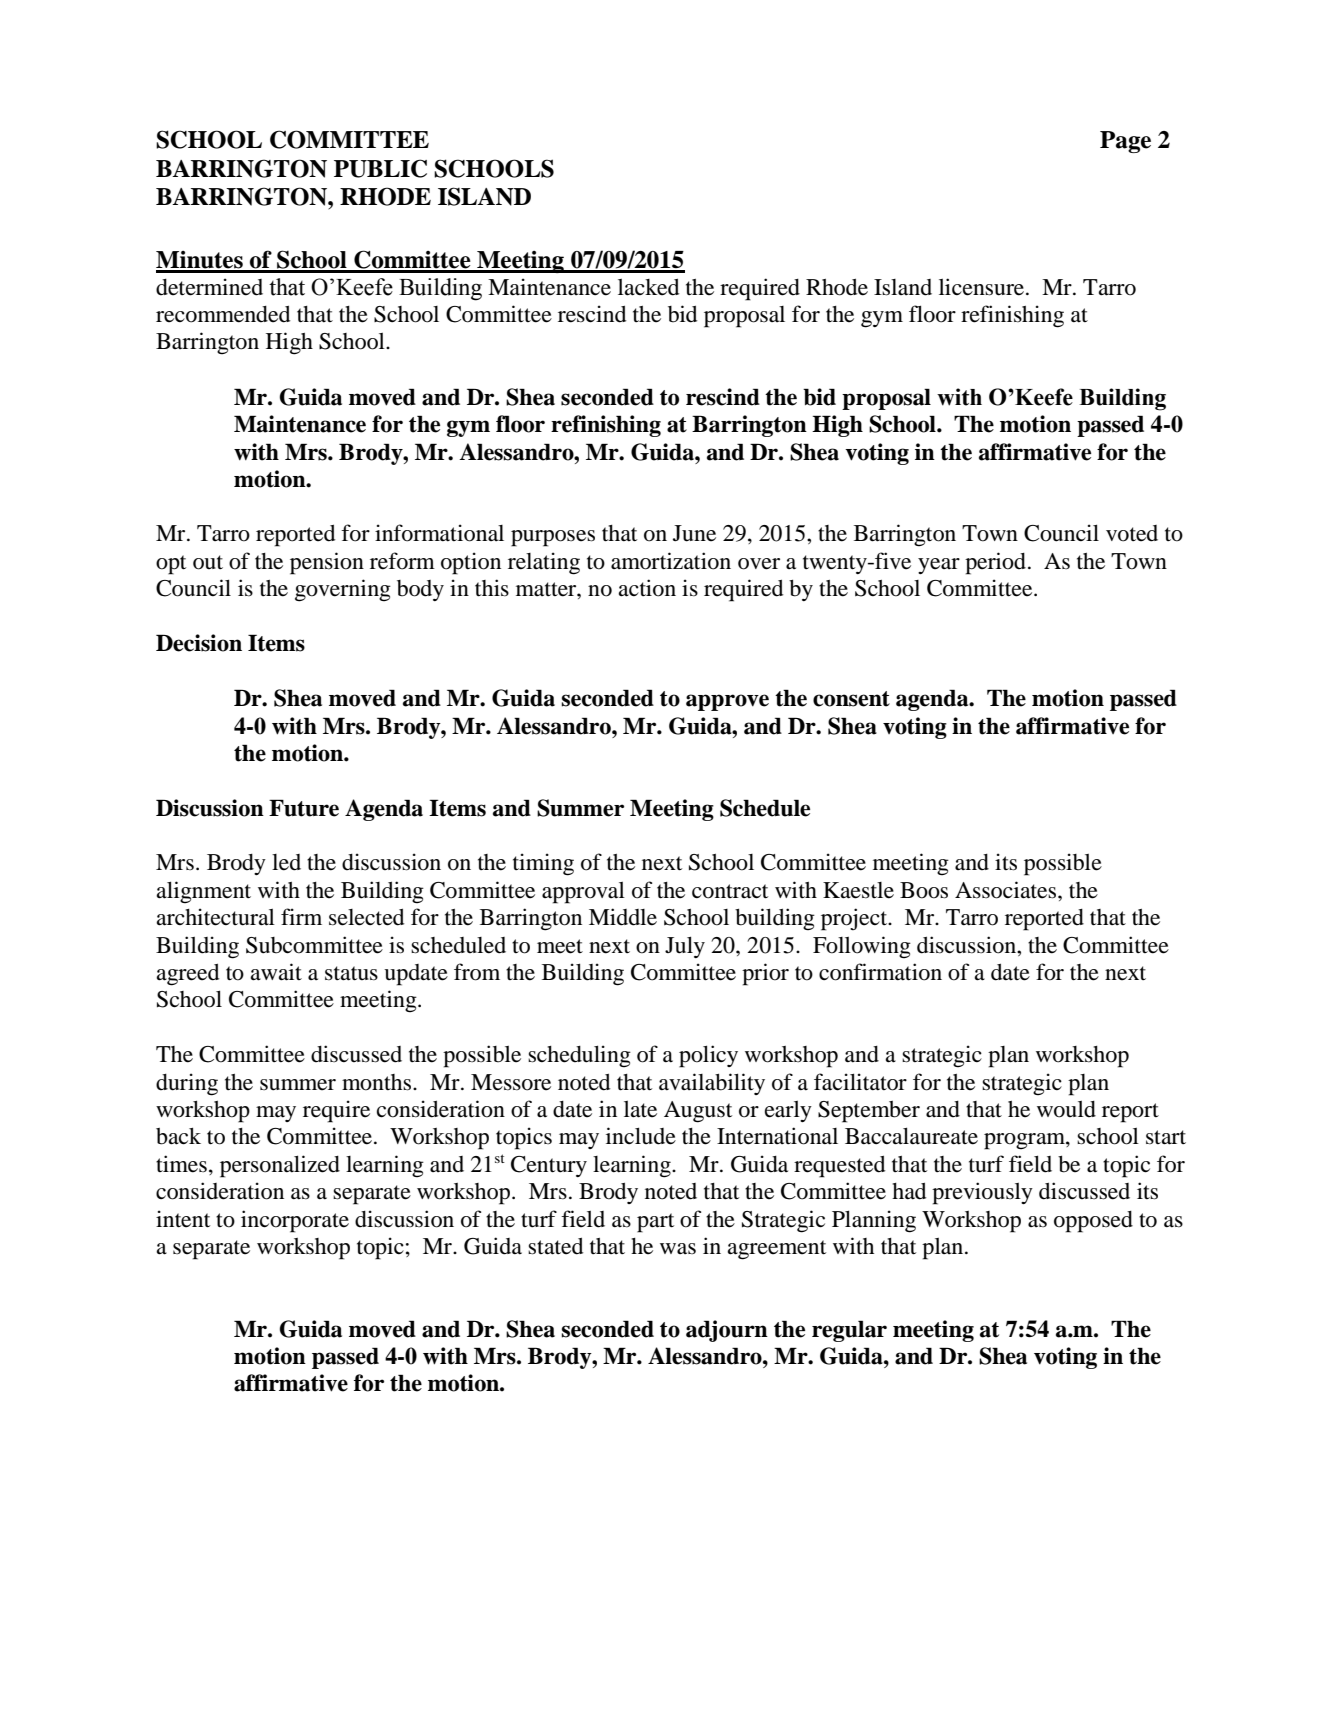 The width and height of the screenshot is (1326, 1716). Describe the element at coordinates (380, 168) in the screenshot. I see `PUBLIC` at that location.
